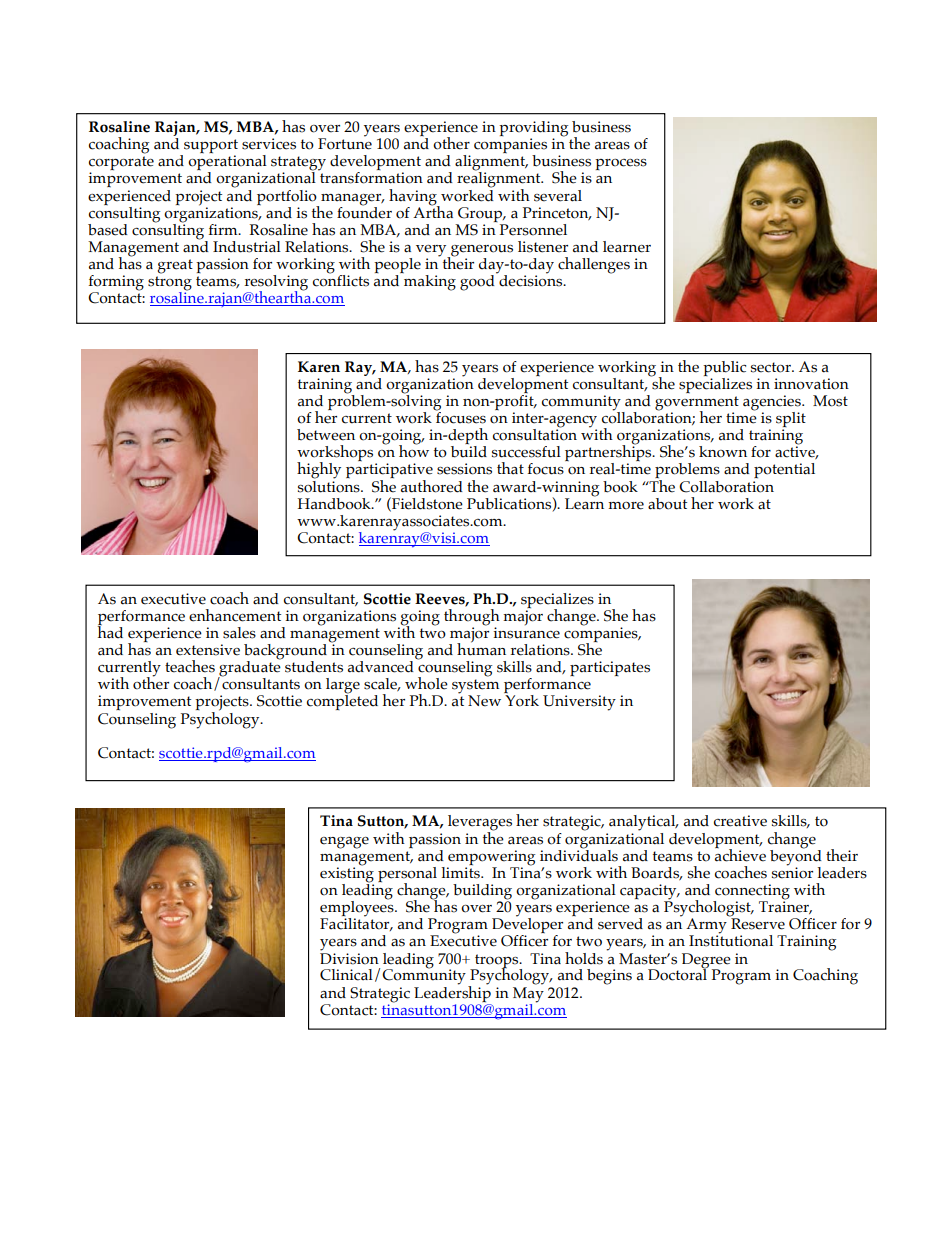  What do you see at coordinates (533, 129) in the page?
I see `providing` at bounding box center [533, 129].
